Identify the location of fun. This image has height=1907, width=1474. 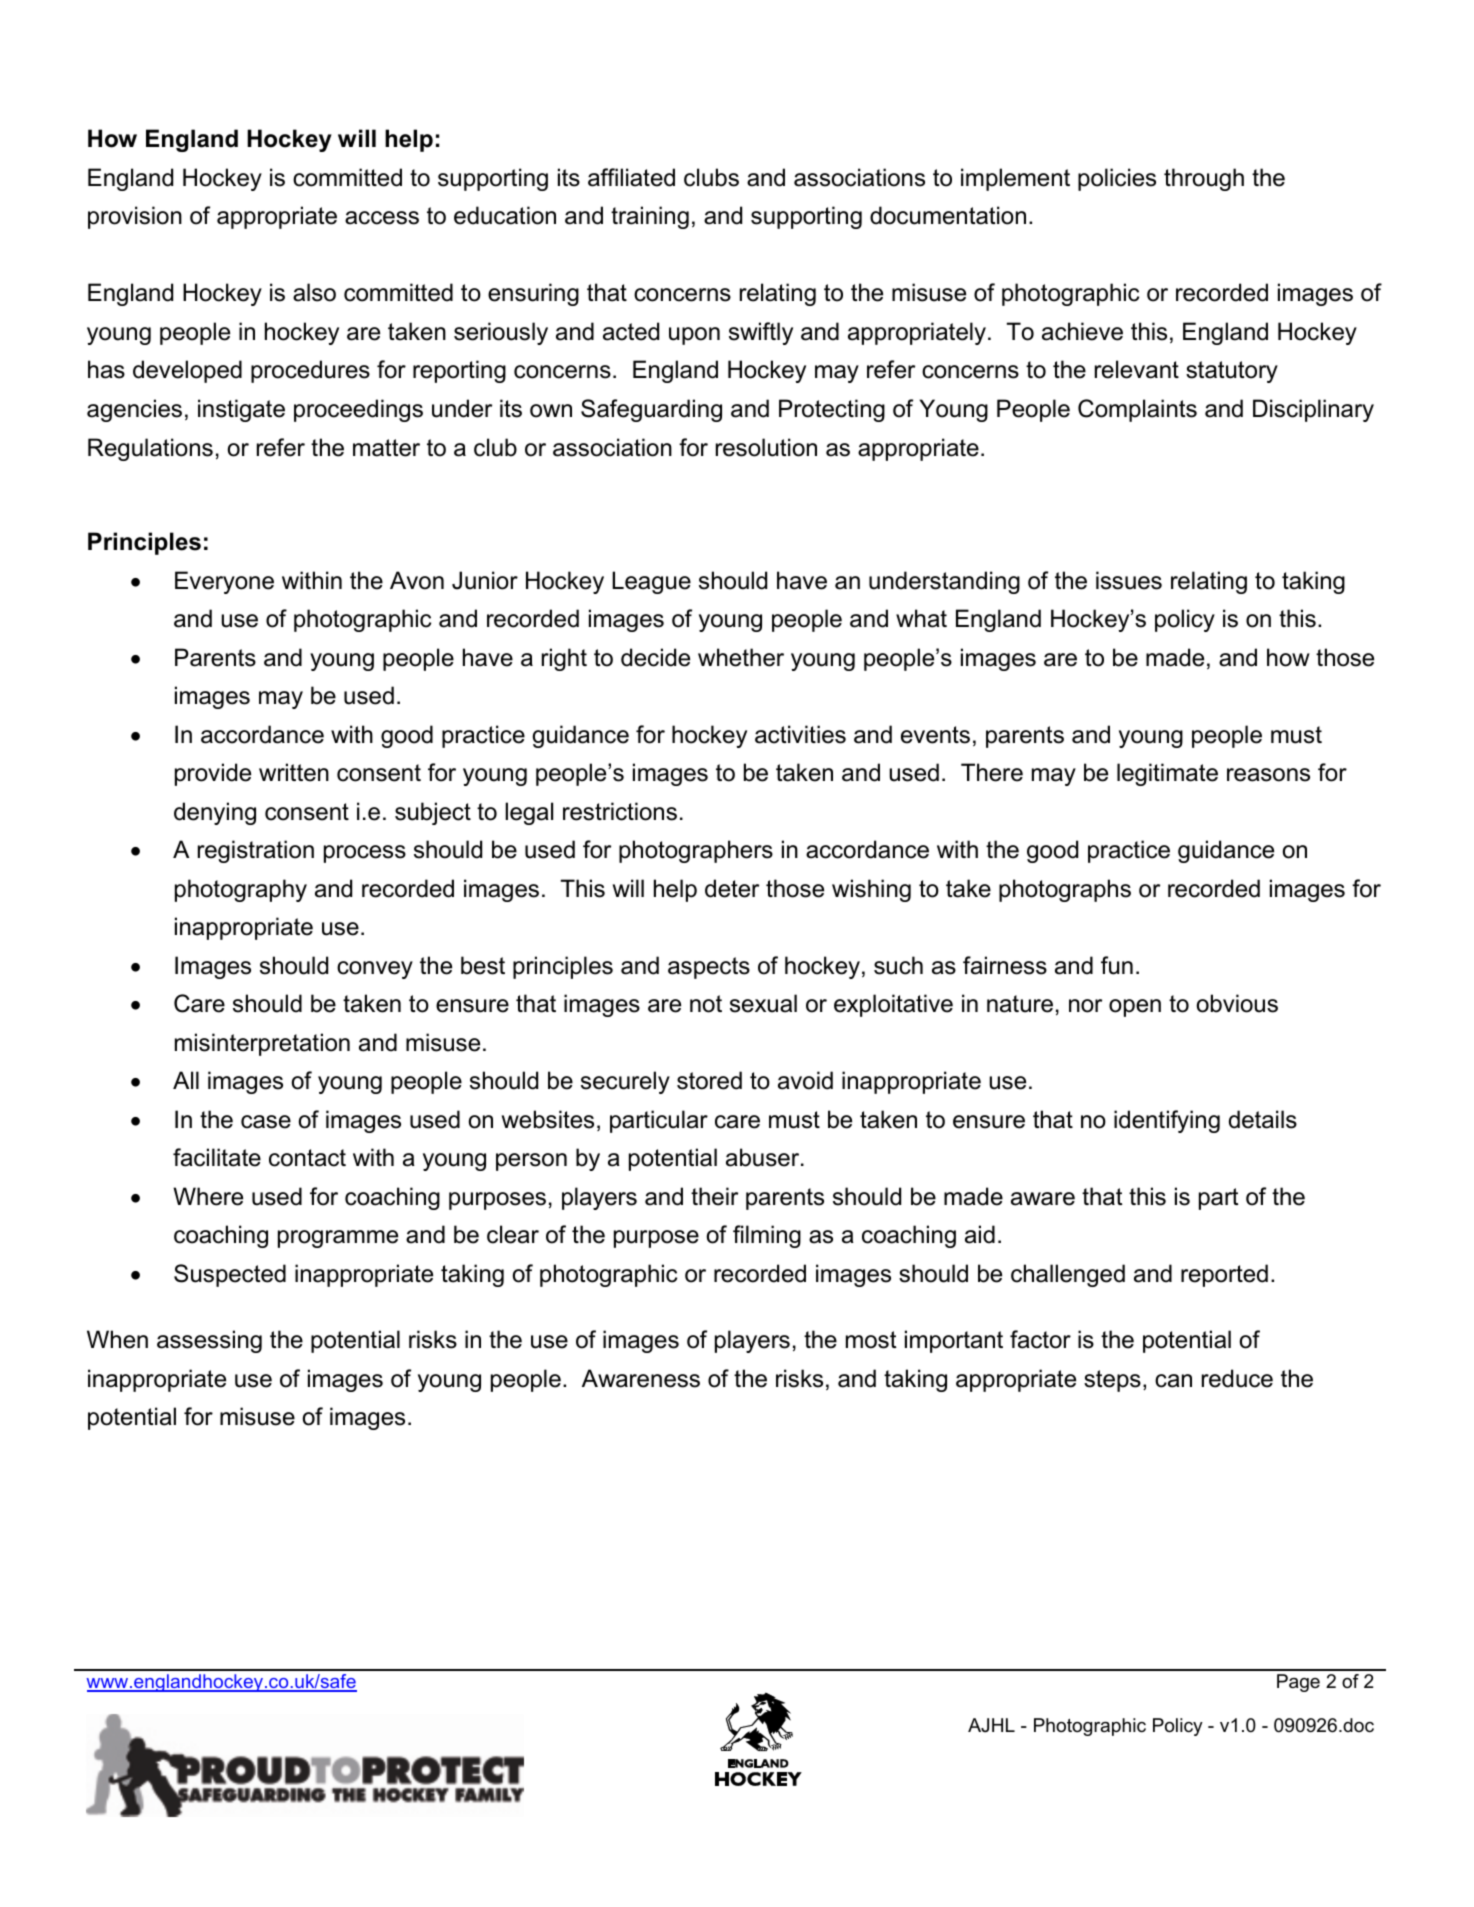
(1117, 965).
